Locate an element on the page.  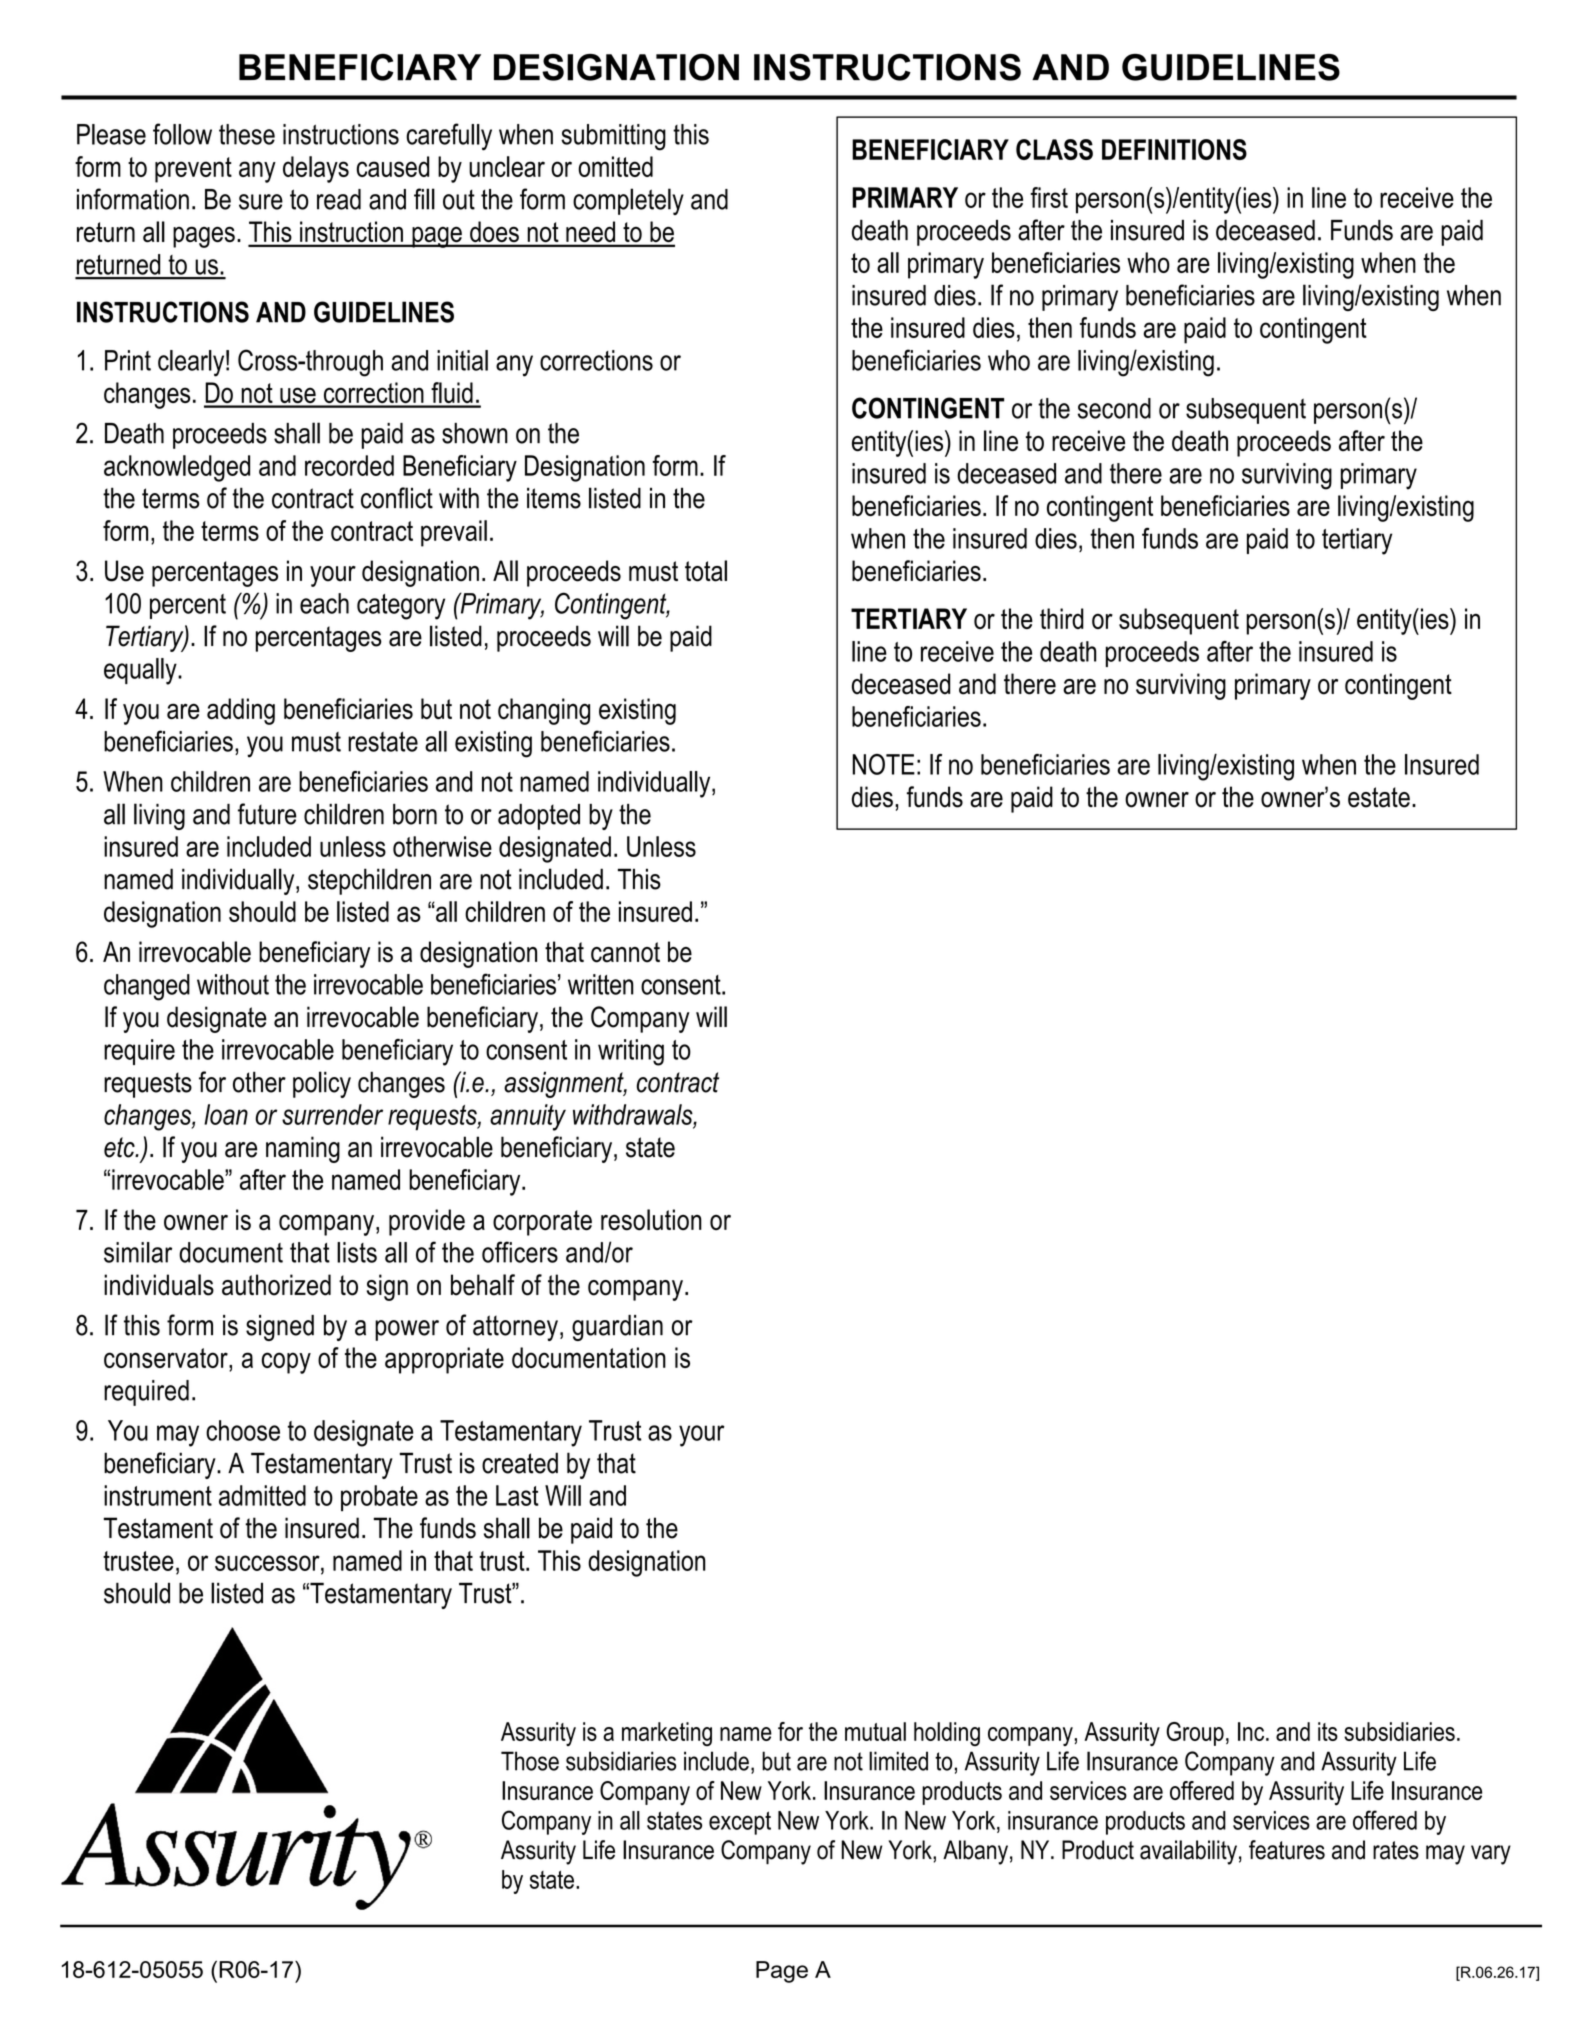
copy is located at coordinates (286, 1363).
